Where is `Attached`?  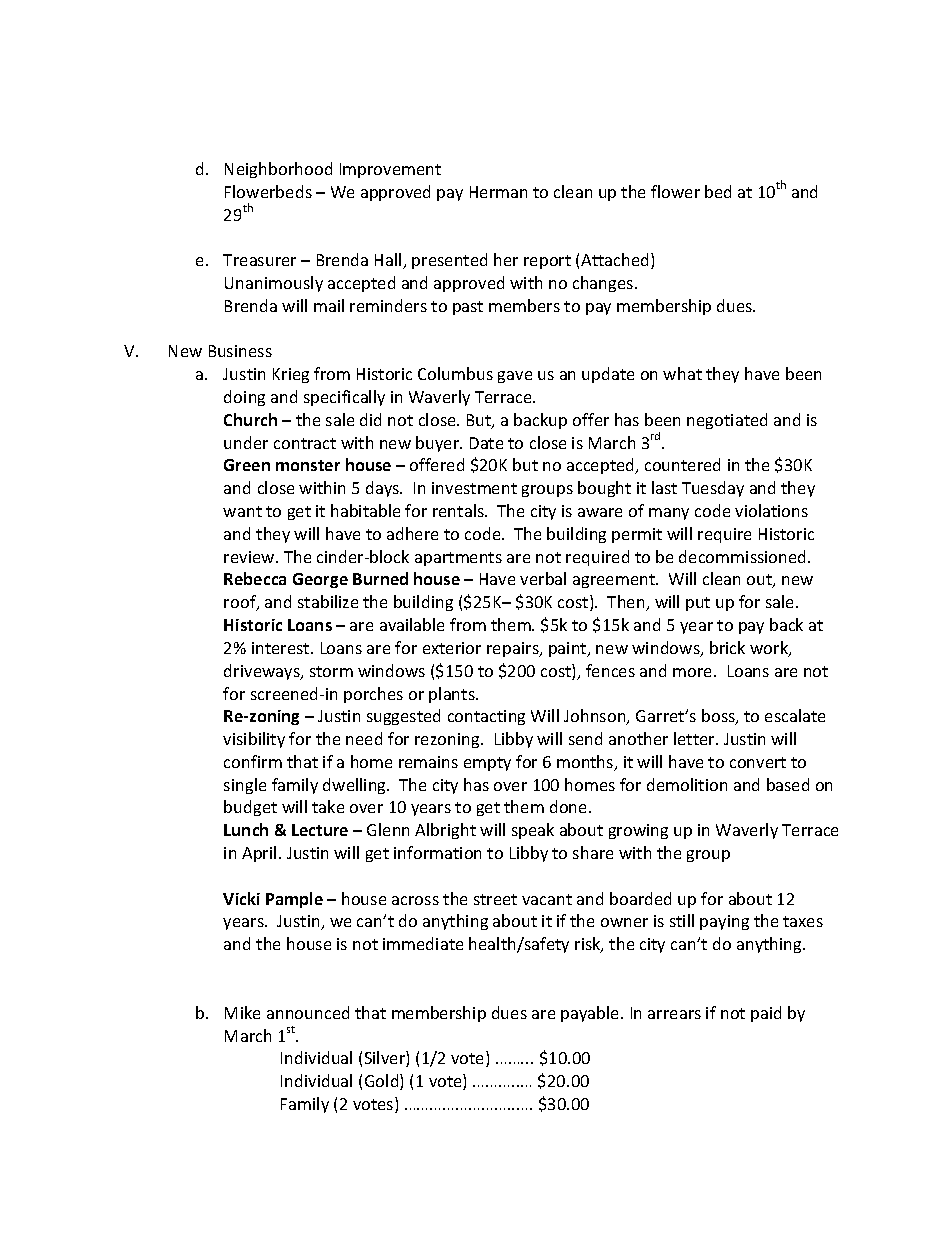
Attached is located at coordinates (616, 261).
